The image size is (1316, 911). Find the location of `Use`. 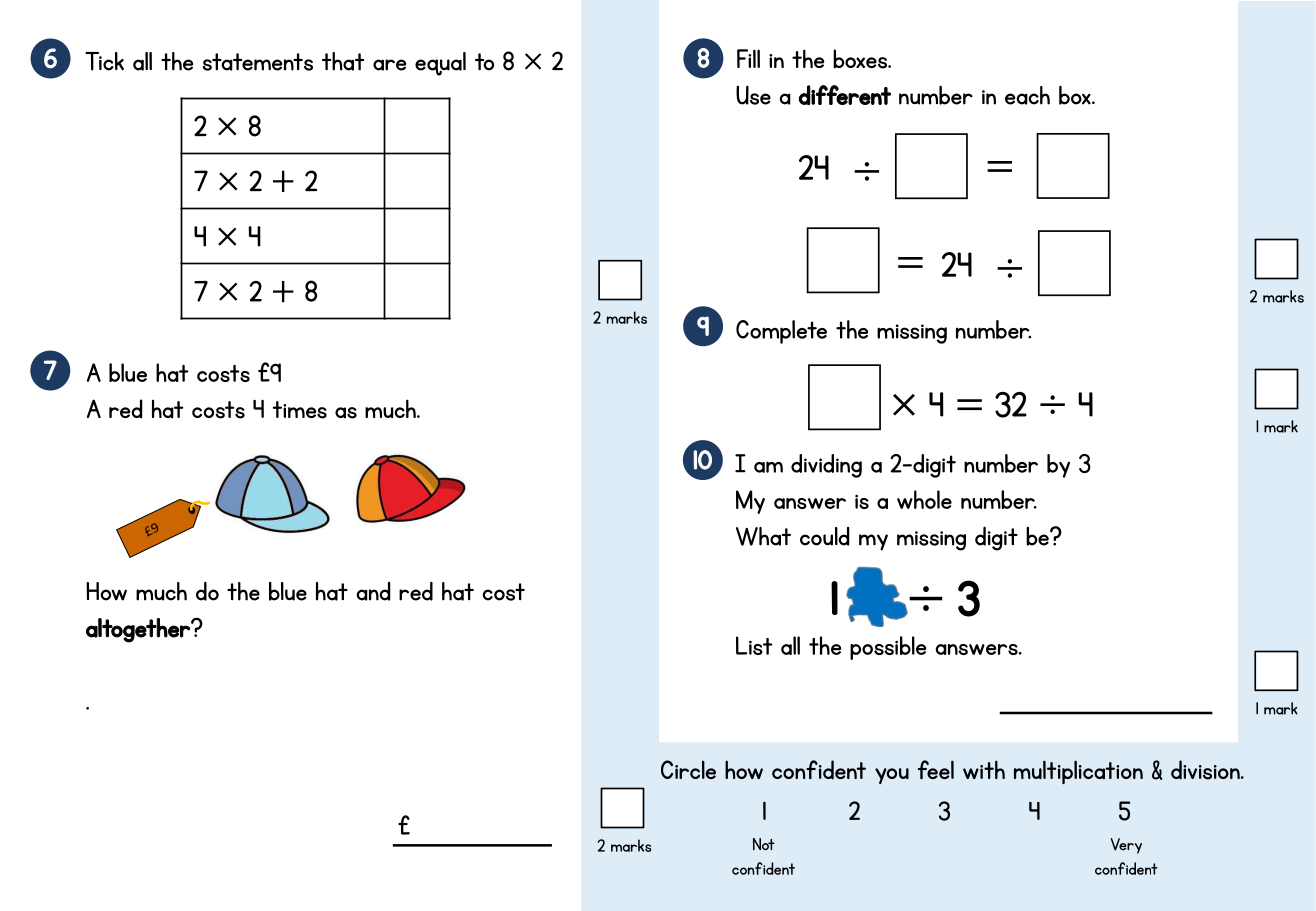

Use is located at coordinates (753, 95).
